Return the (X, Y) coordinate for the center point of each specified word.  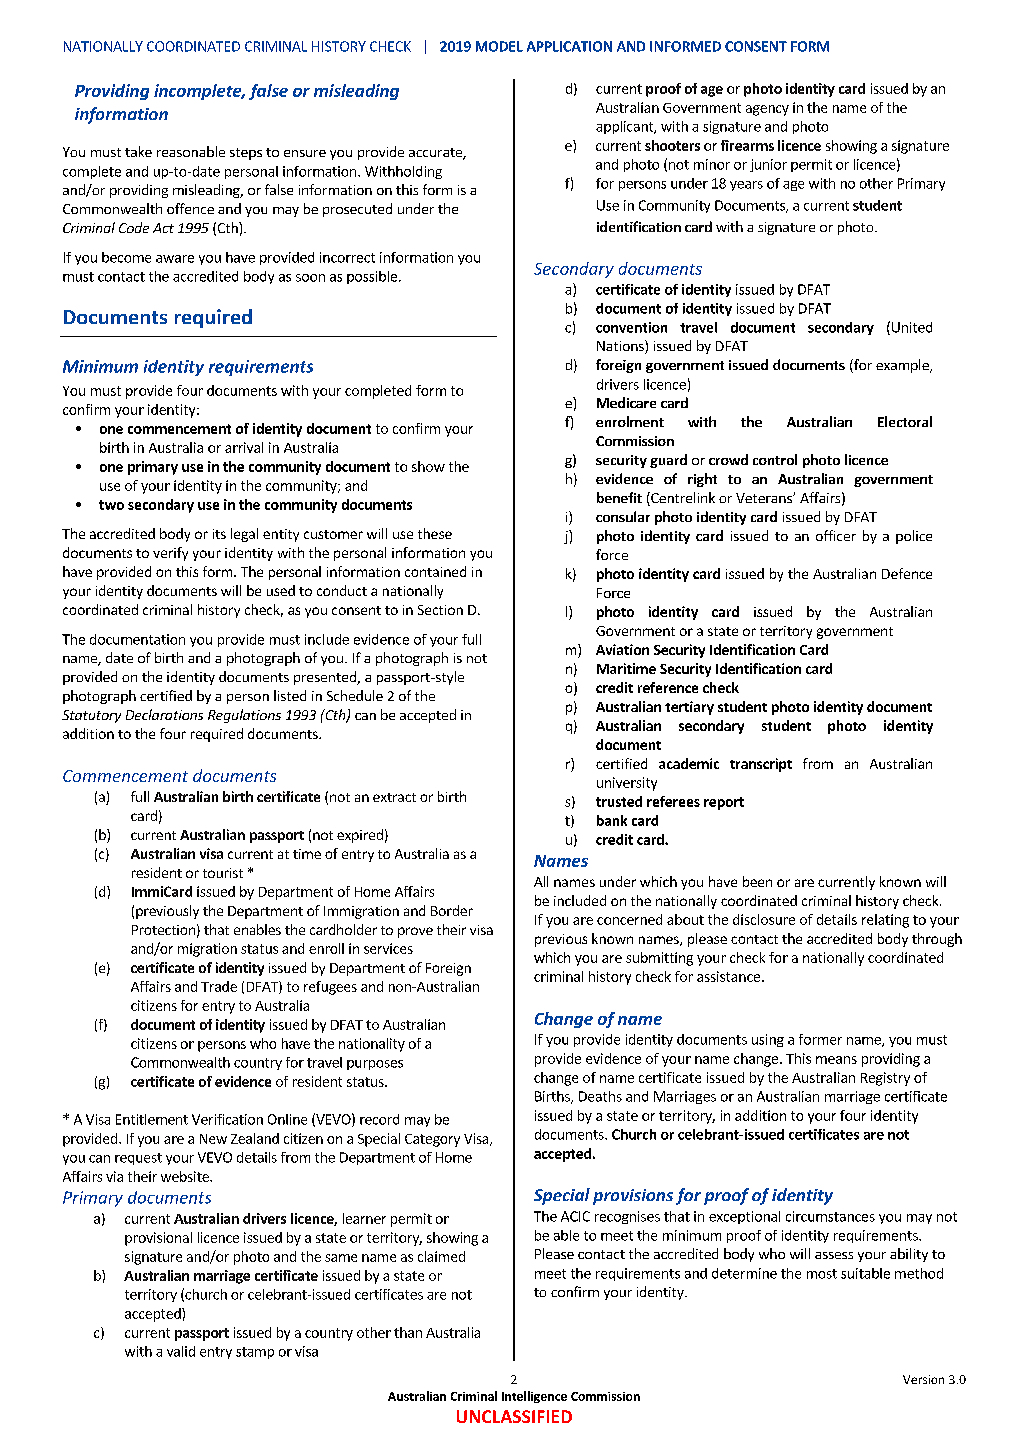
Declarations (164, 714)
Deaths (600, 1096)
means (836, 1060)
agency (767, 110)
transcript (761, 765)
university (627, 784)
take (138, 151)
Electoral (905, 421)
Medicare (626, 402)
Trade (219, 986)
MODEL (499, 46)
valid (181, 1351)
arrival (244, 447)
